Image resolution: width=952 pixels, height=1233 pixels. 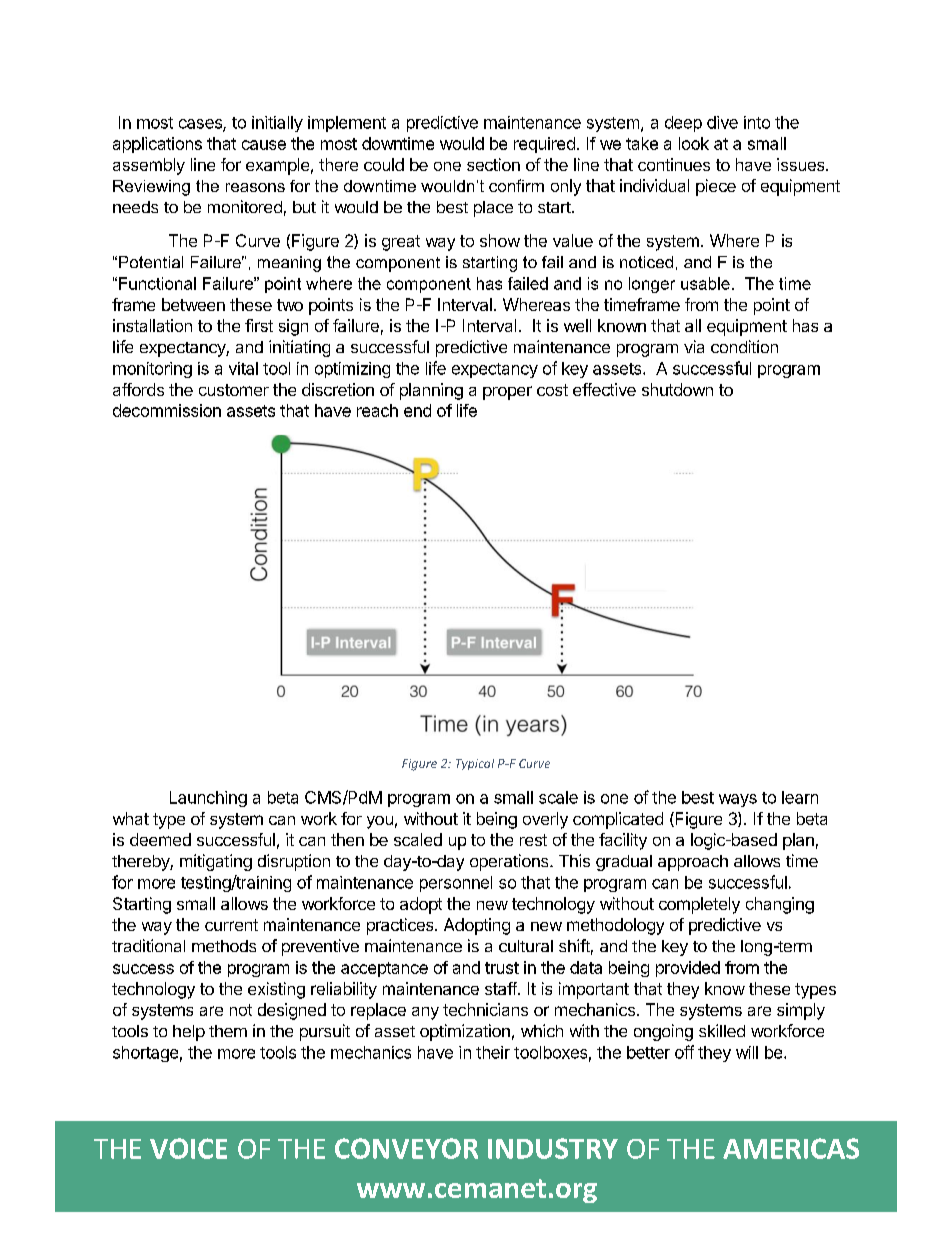 I want to click on look, so click(x=694, y=143).
